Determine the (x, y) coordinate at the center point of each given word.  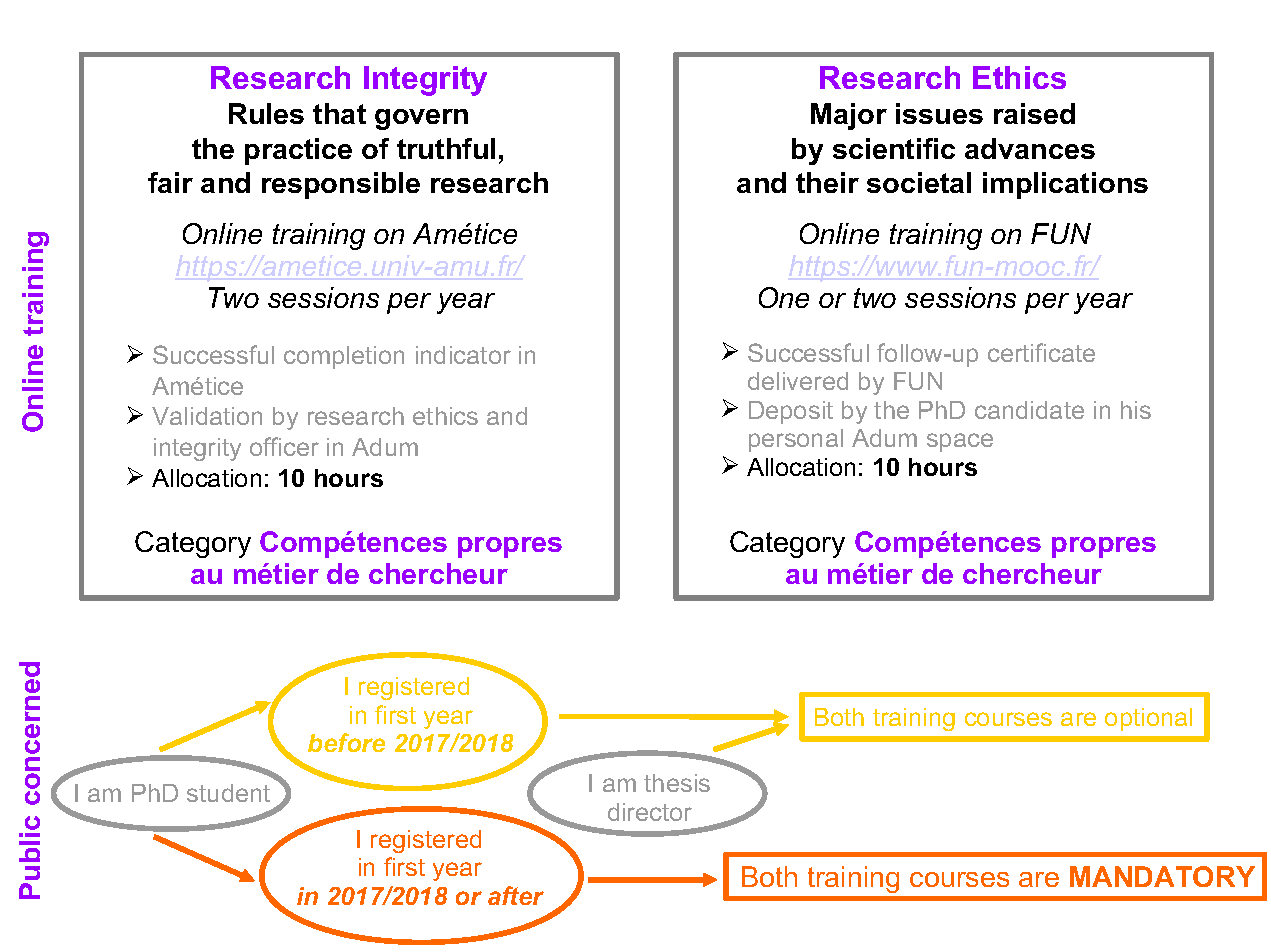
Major (849, 116)
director (650, 812)
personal (796, 440)
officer (284, 446)
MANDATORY (1162, 876)
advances (1030, 148)
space (960, 442)
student (228, 793)
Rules (266, 113)
